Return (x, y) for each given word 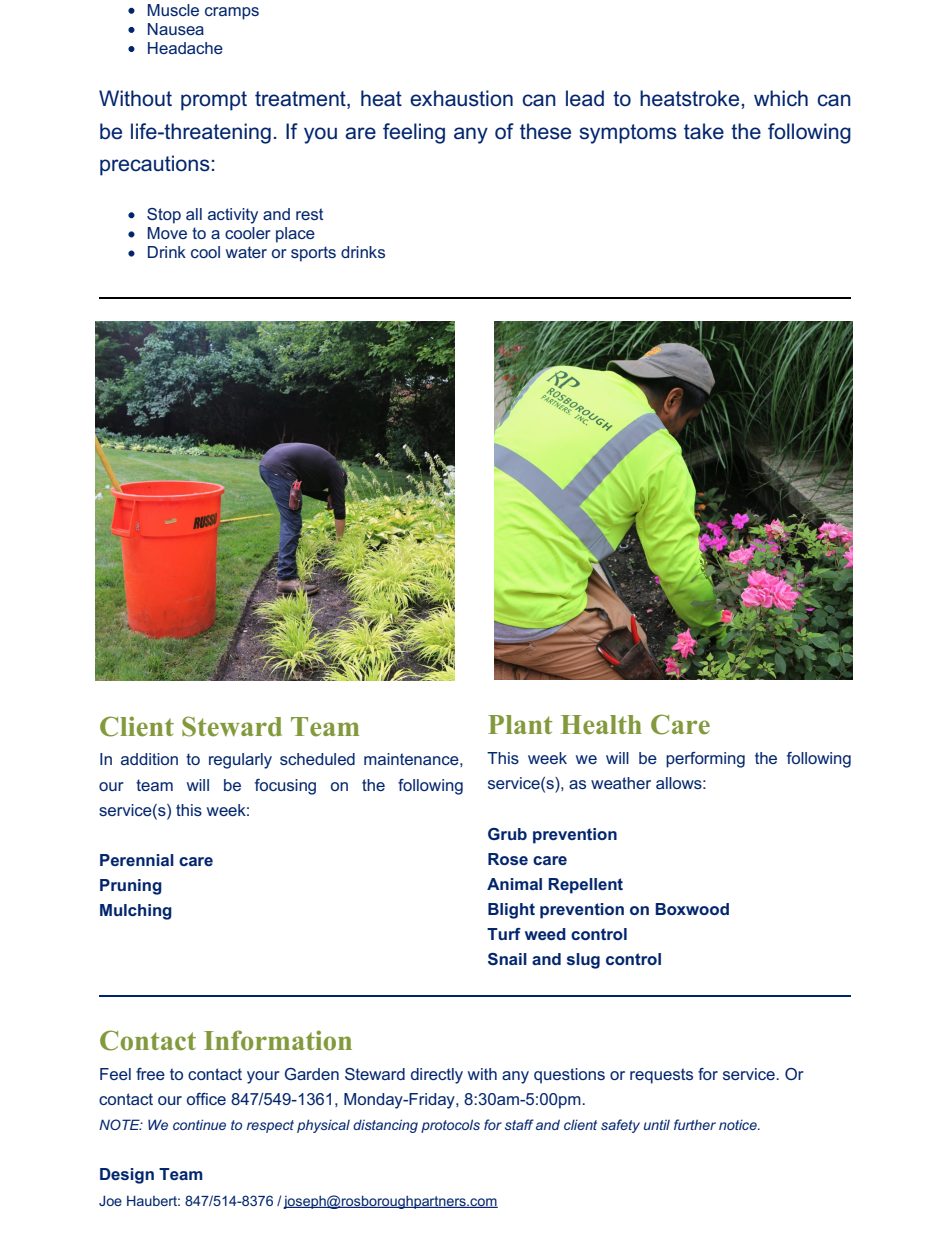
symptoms (628, 134)
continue (199, 1124)
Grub (507, 834)
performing (705, 760)
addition (149, 759)
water (246, 252)
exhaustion (461, 98)
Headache (185, 48)
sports (313, 254)
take (704, 131)
